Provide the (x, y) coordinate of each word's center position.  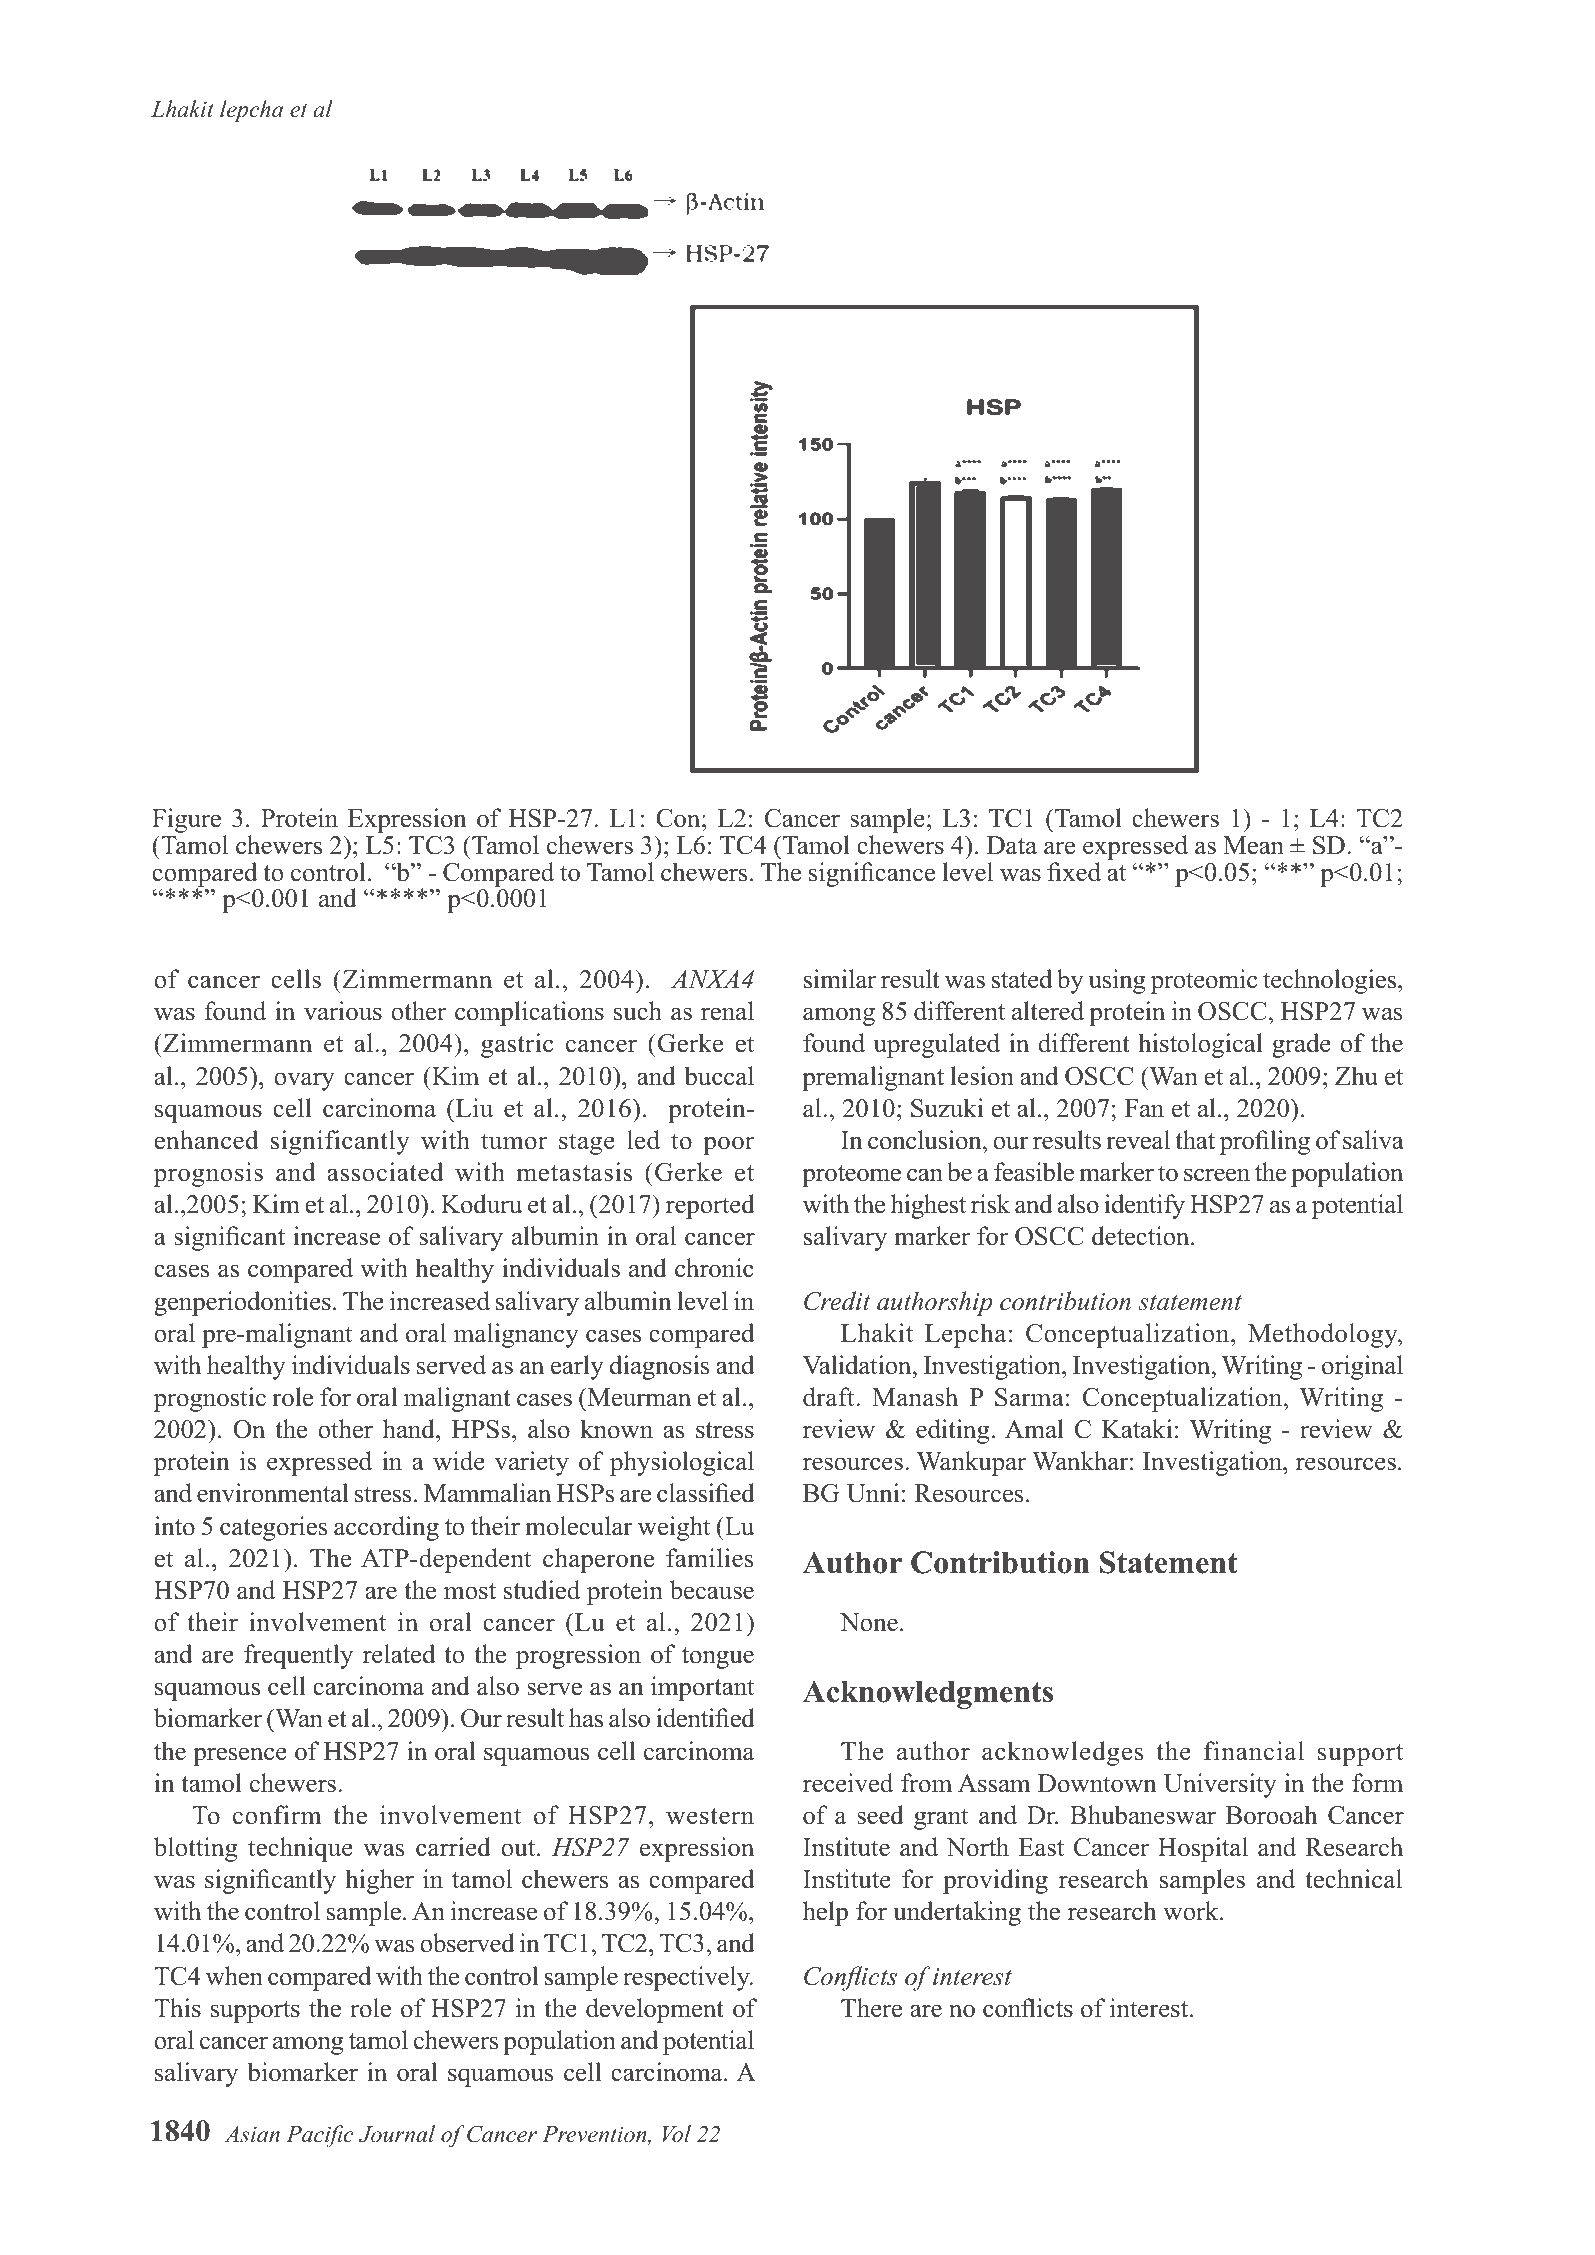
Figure (186, 822)
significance (872, 874)
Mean (1253, 845)
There (871, 2008)
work (1192, 1911)
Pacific (319, 2136)
